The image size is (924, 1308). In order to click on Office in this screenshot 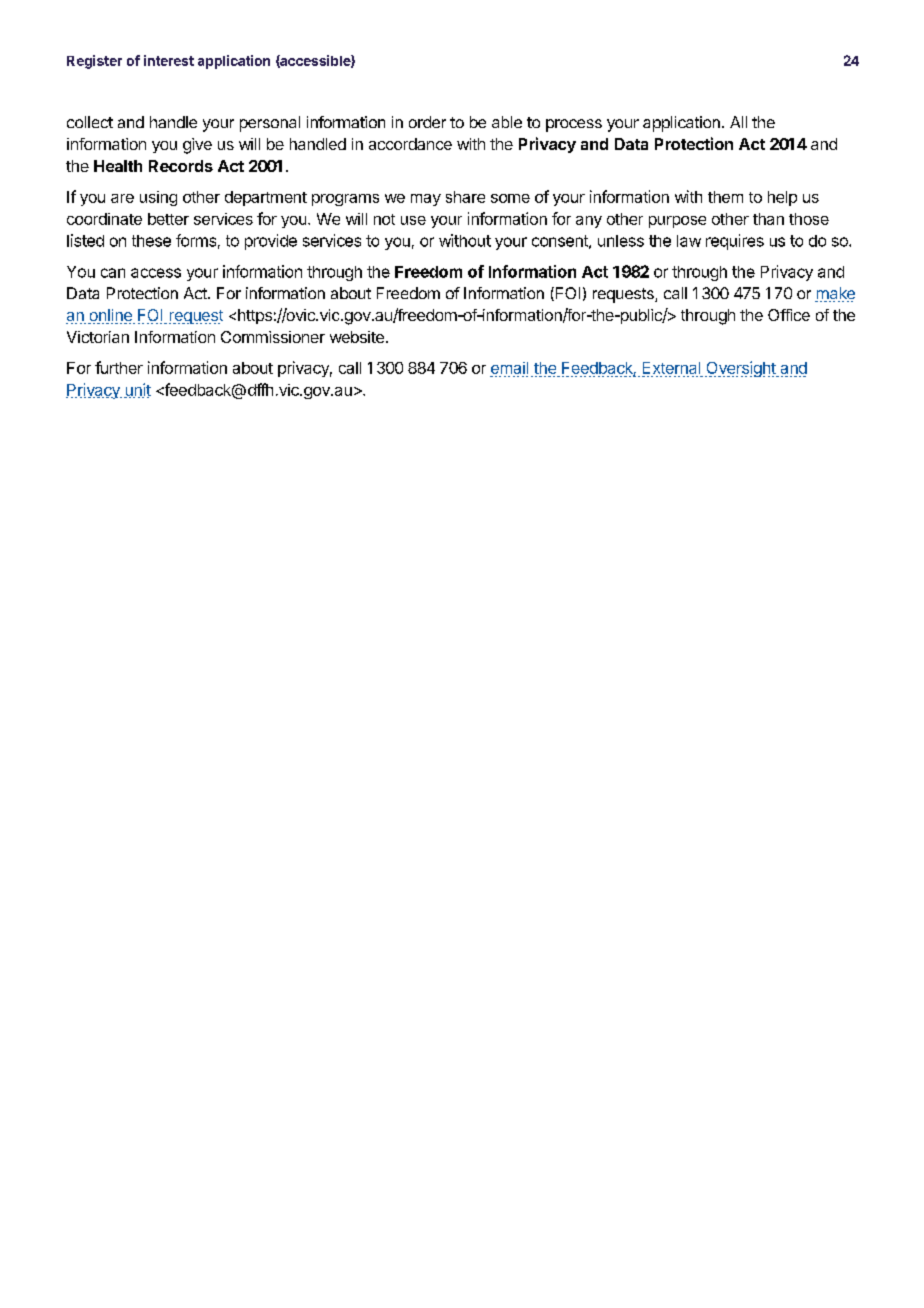, I will do `click(789, 315)`.
